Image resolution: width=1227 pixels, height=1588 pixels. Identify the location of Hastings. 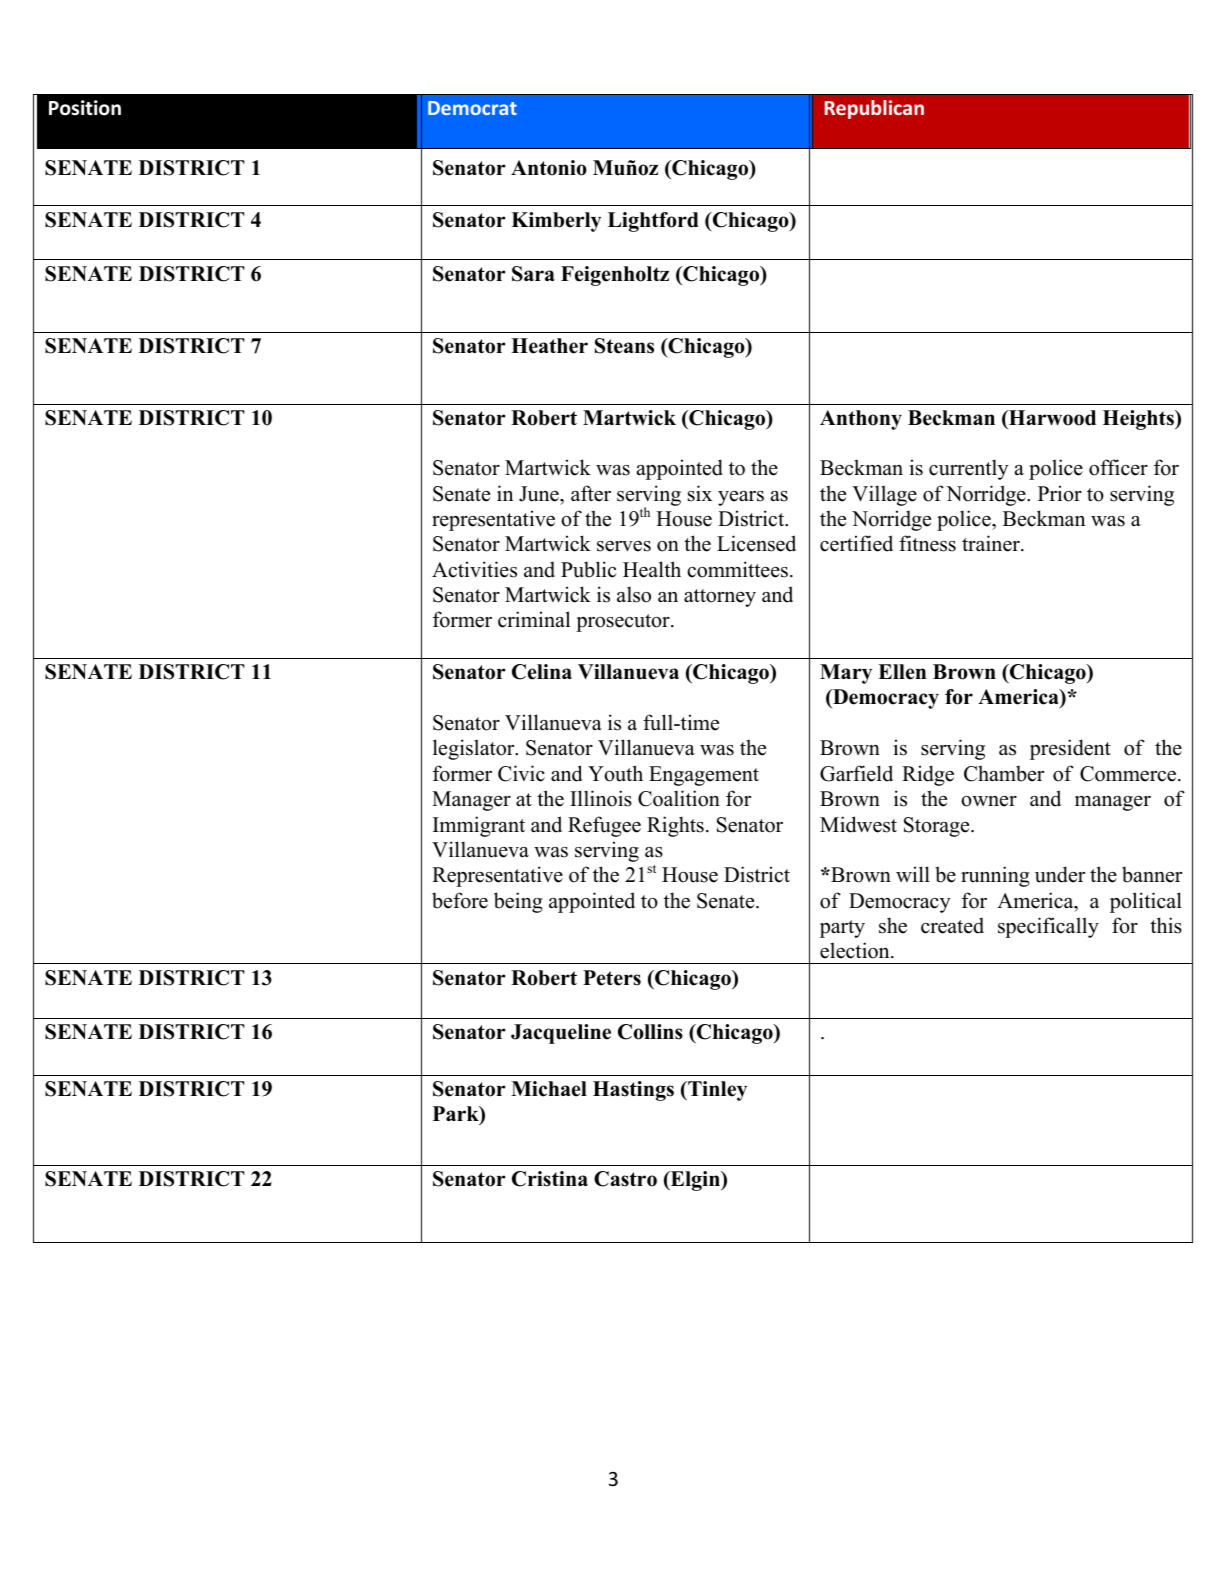
(633, 1091).
